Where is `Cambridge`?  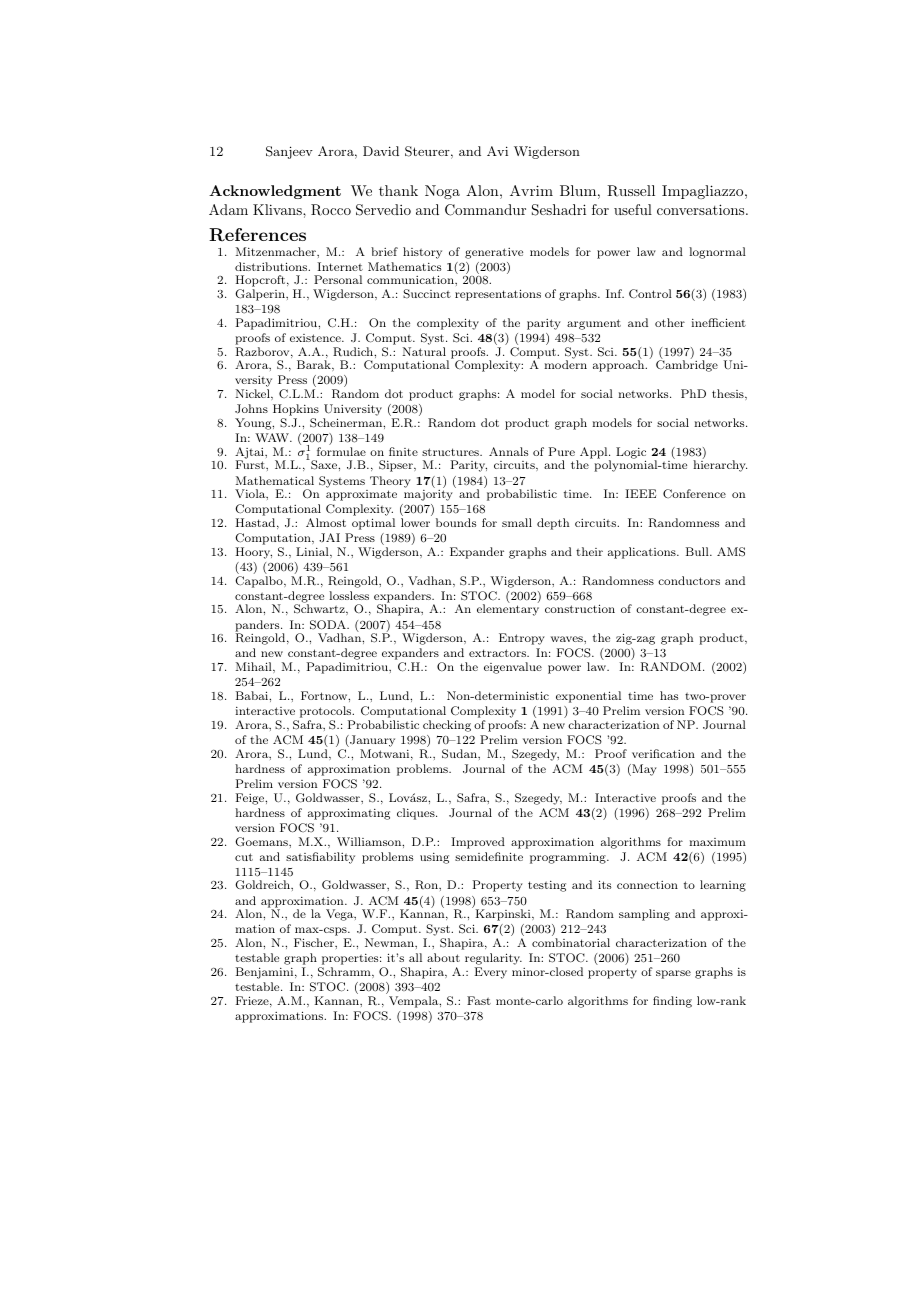
Cambridge is located at coordinates (687, 366).
